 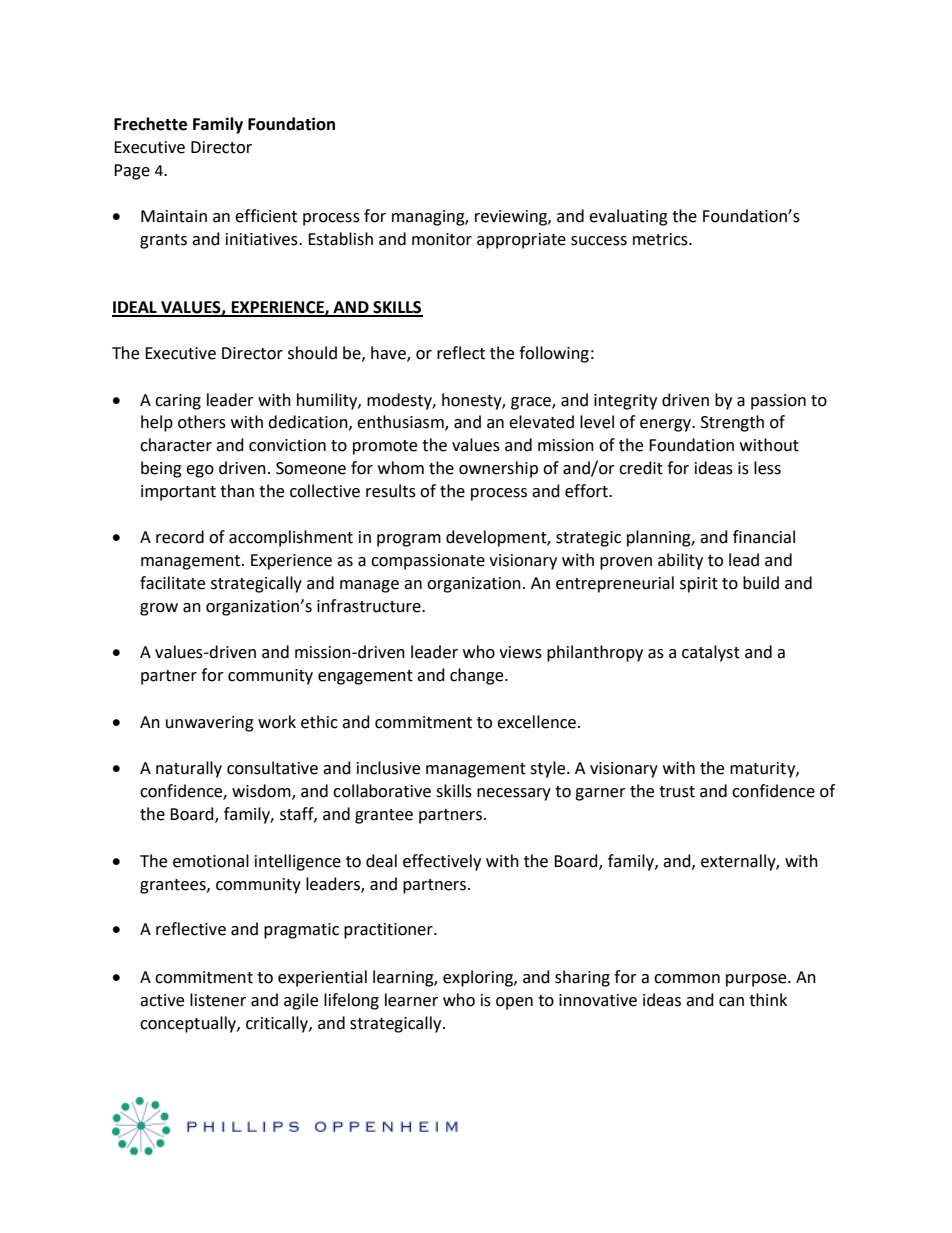 What do you see at coordinates (442, 239) in the screenshot?
I see `monitor` at bounding box center [442, 239].
